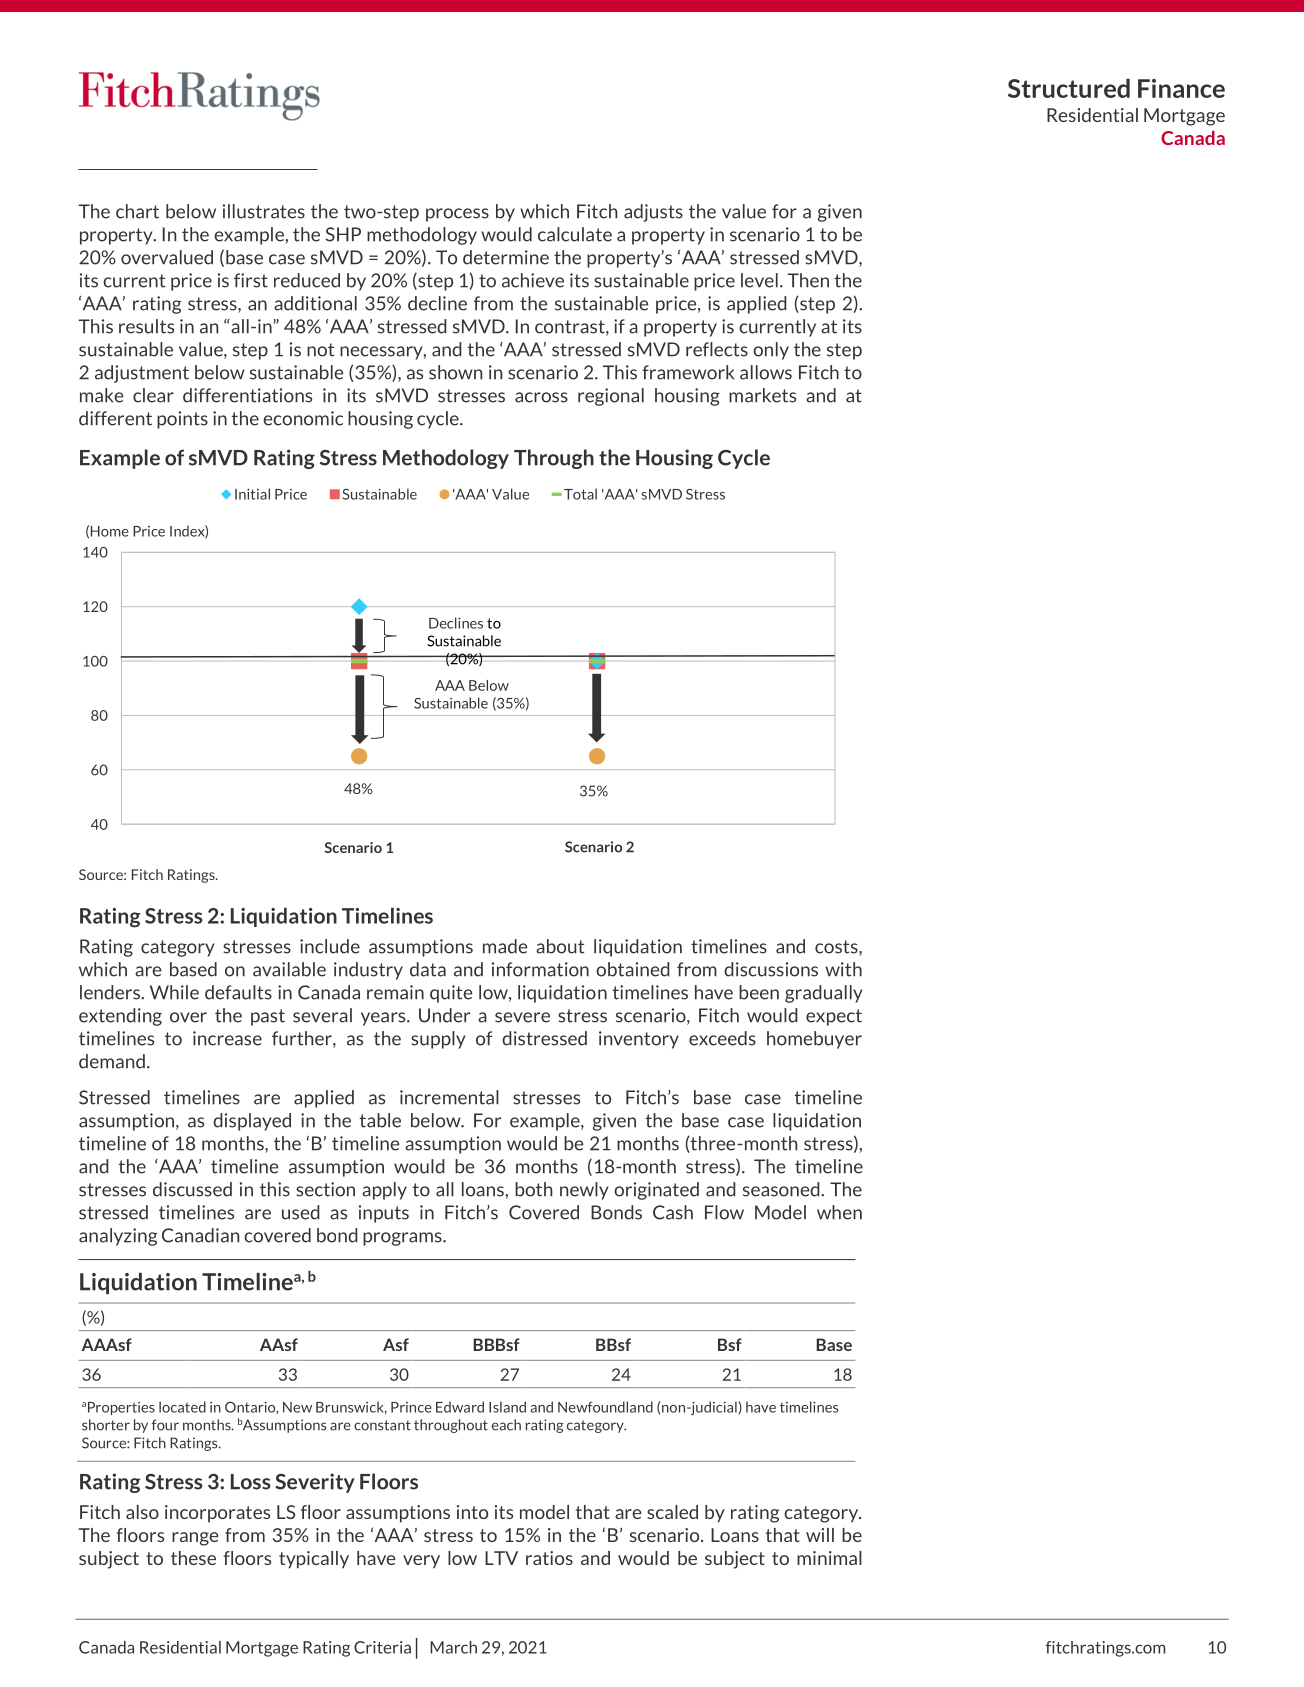 This screenshot has width=1304, height=1687. I want to click on displayed, so click(252, 1122).
